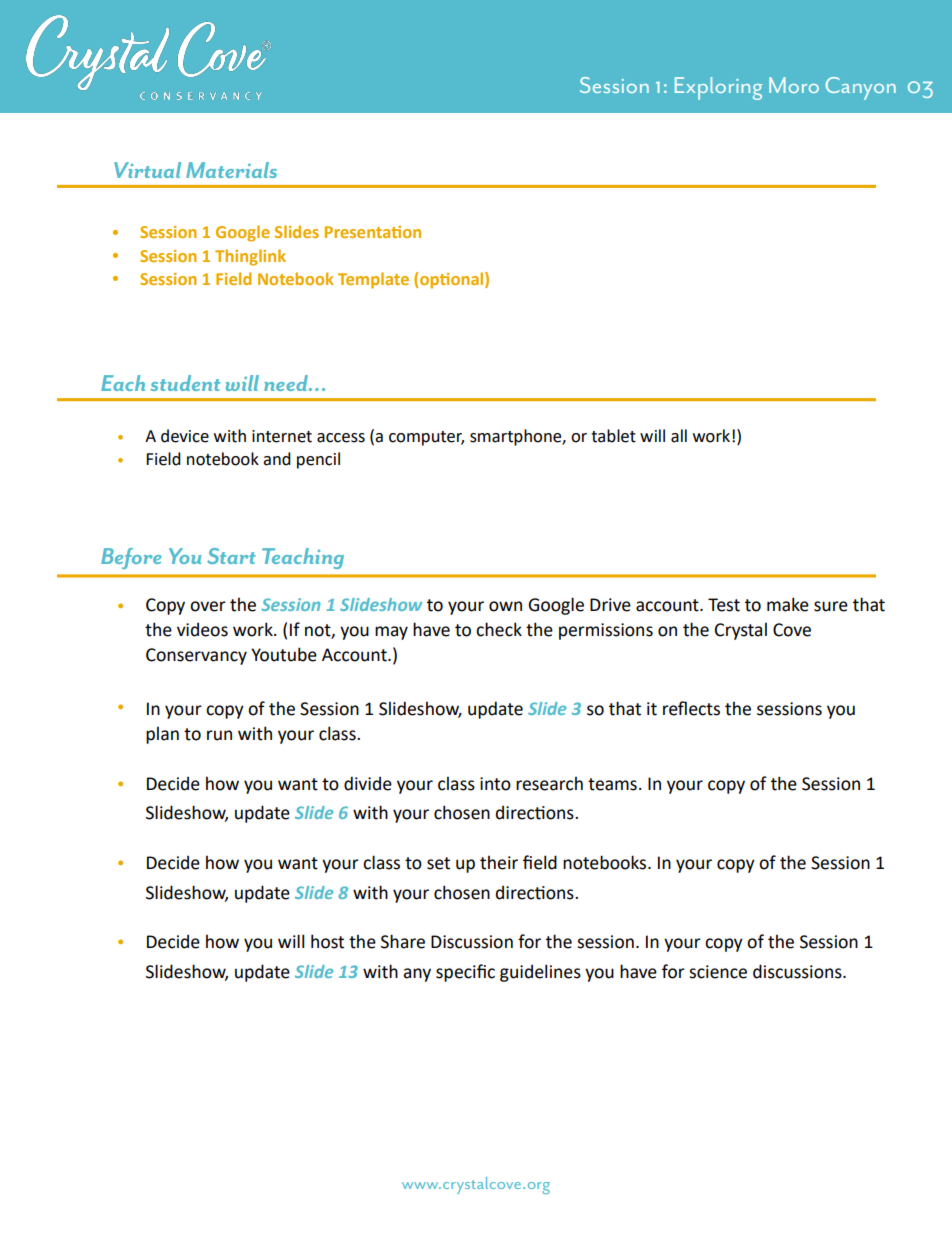  What do you see at coordinates (505, 606) in the screenshot?
I see `own` at bounding box center [505, 606].
